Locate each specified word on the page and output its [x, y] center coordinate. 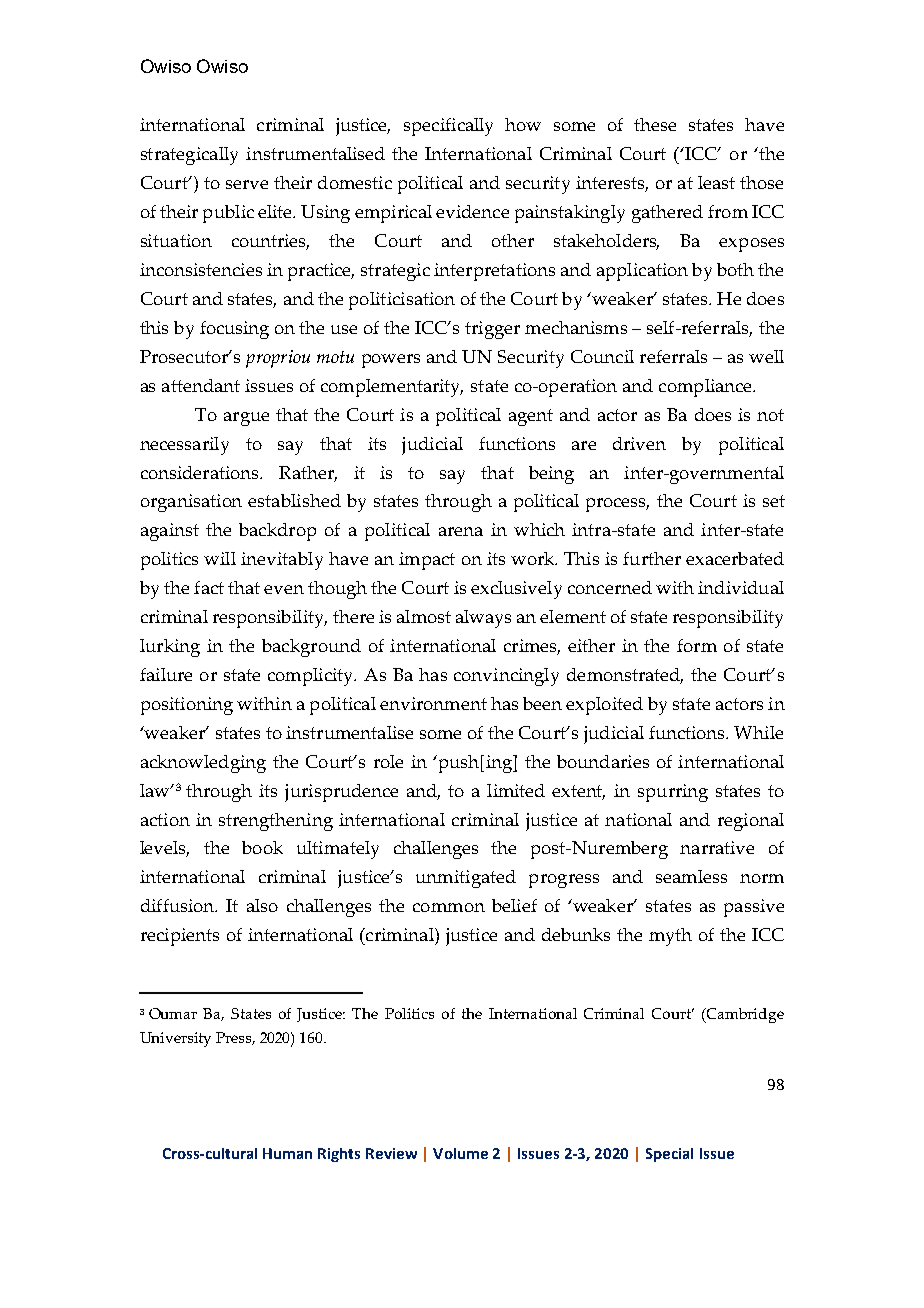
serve [247, 184]
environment [433, 703]
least [716, 182]
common [449, 907]
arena [461, 531]
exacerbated [735, 558]
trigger [492, 330]
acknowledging [203, 764]
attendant [201, 385]
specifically [448, 127]
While [758, 732]
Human [287, 1153]
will [220, 558]
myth [670, 937]
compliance [707, 388]
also [262, 905]
